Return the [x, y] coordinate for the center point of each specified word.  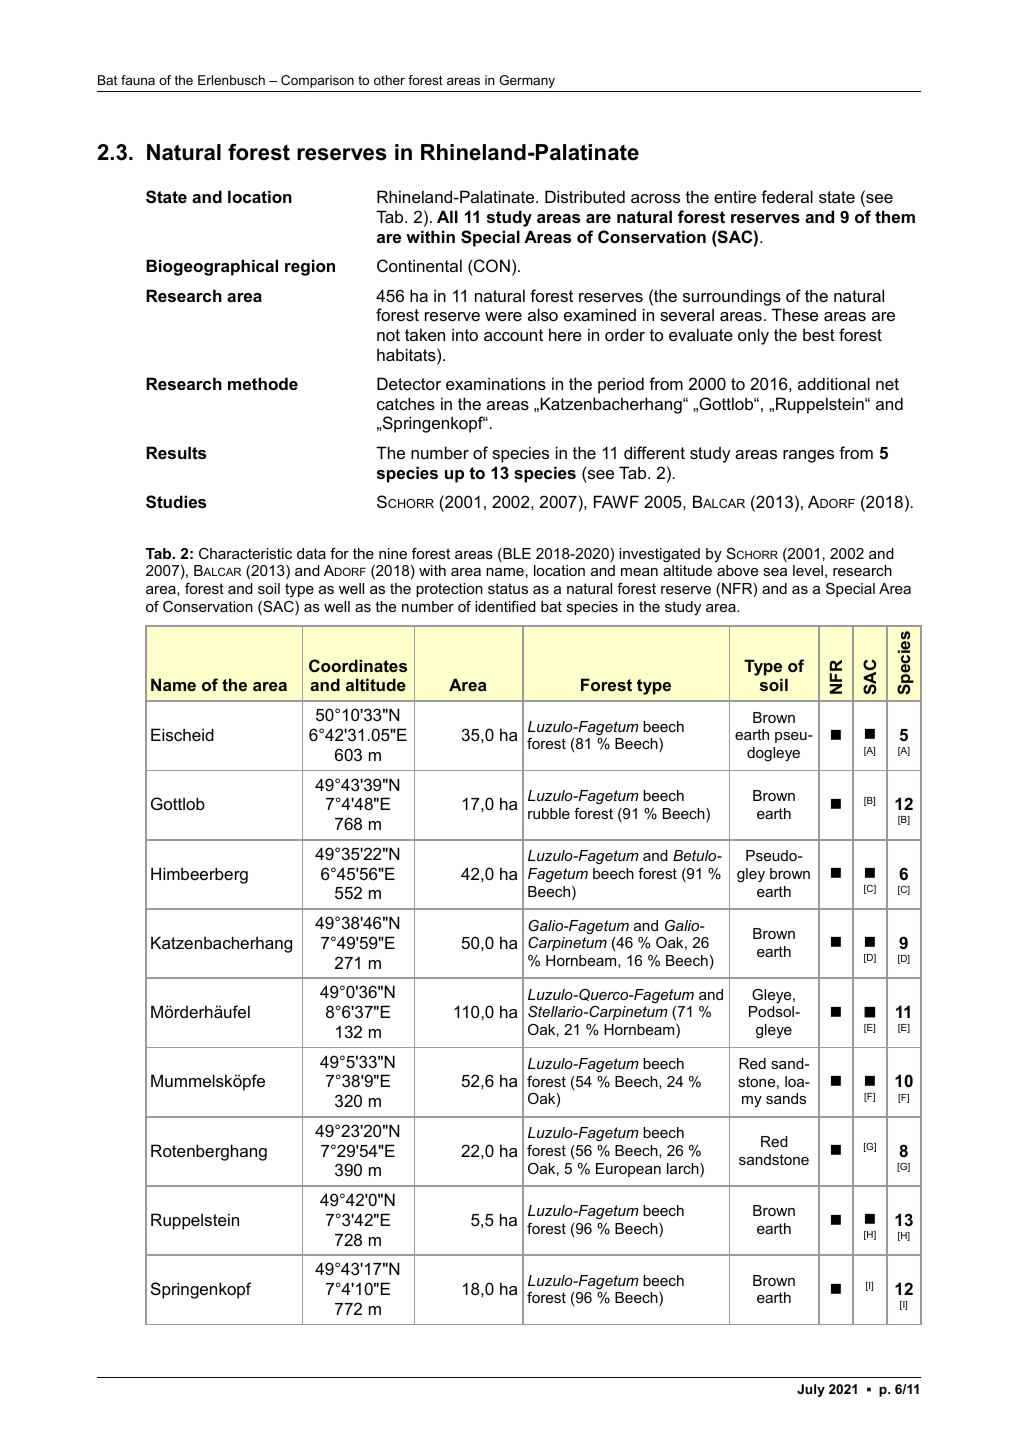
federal [787, 196]
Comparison [317, 81]
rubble [549, 813]
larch [684, 1170]
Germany [527, 81]
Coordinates [358, 665]
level [808, 570]
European [628, 1170]
